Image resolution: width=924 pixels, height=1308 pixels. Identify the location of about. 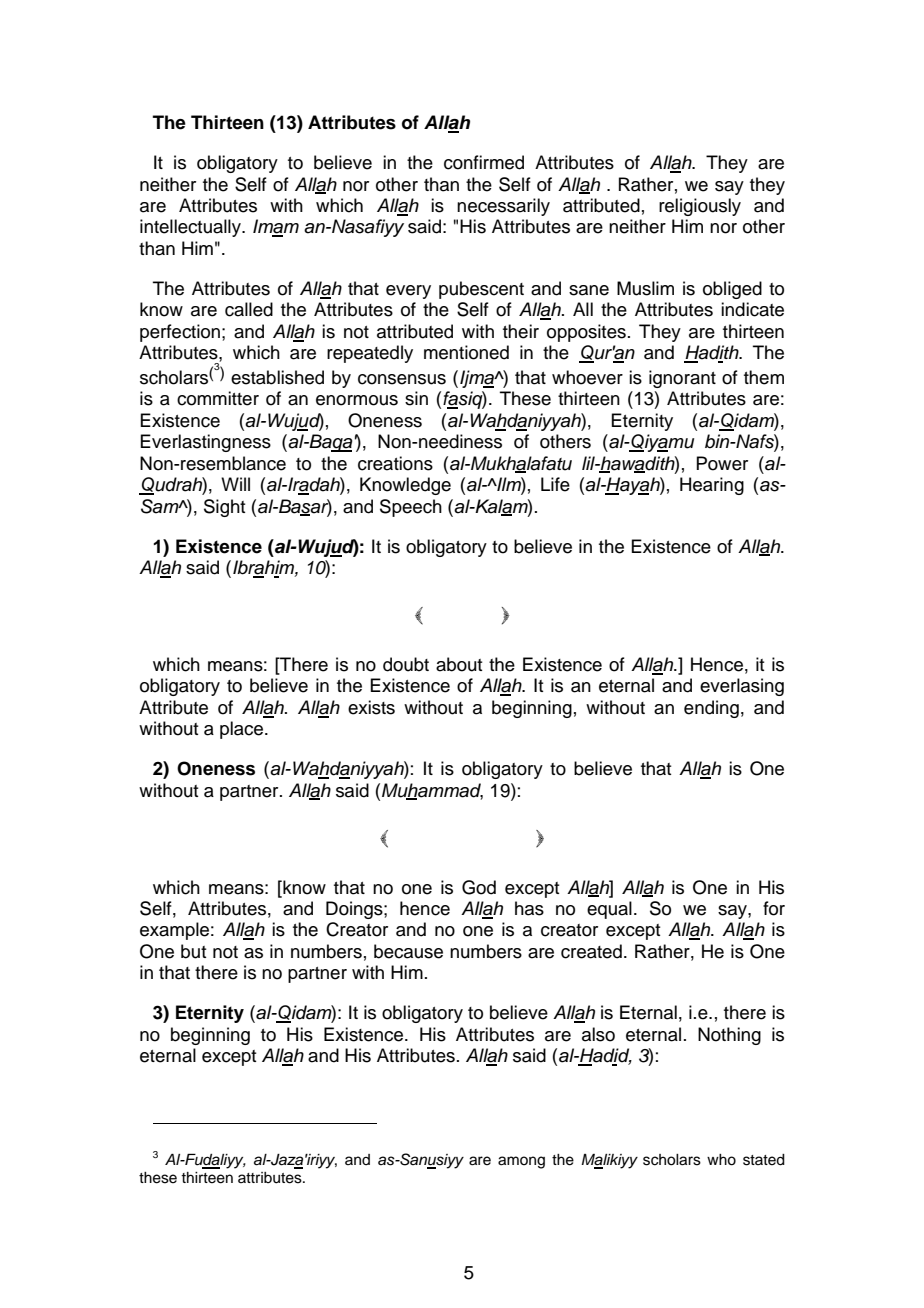
(459, 664).
